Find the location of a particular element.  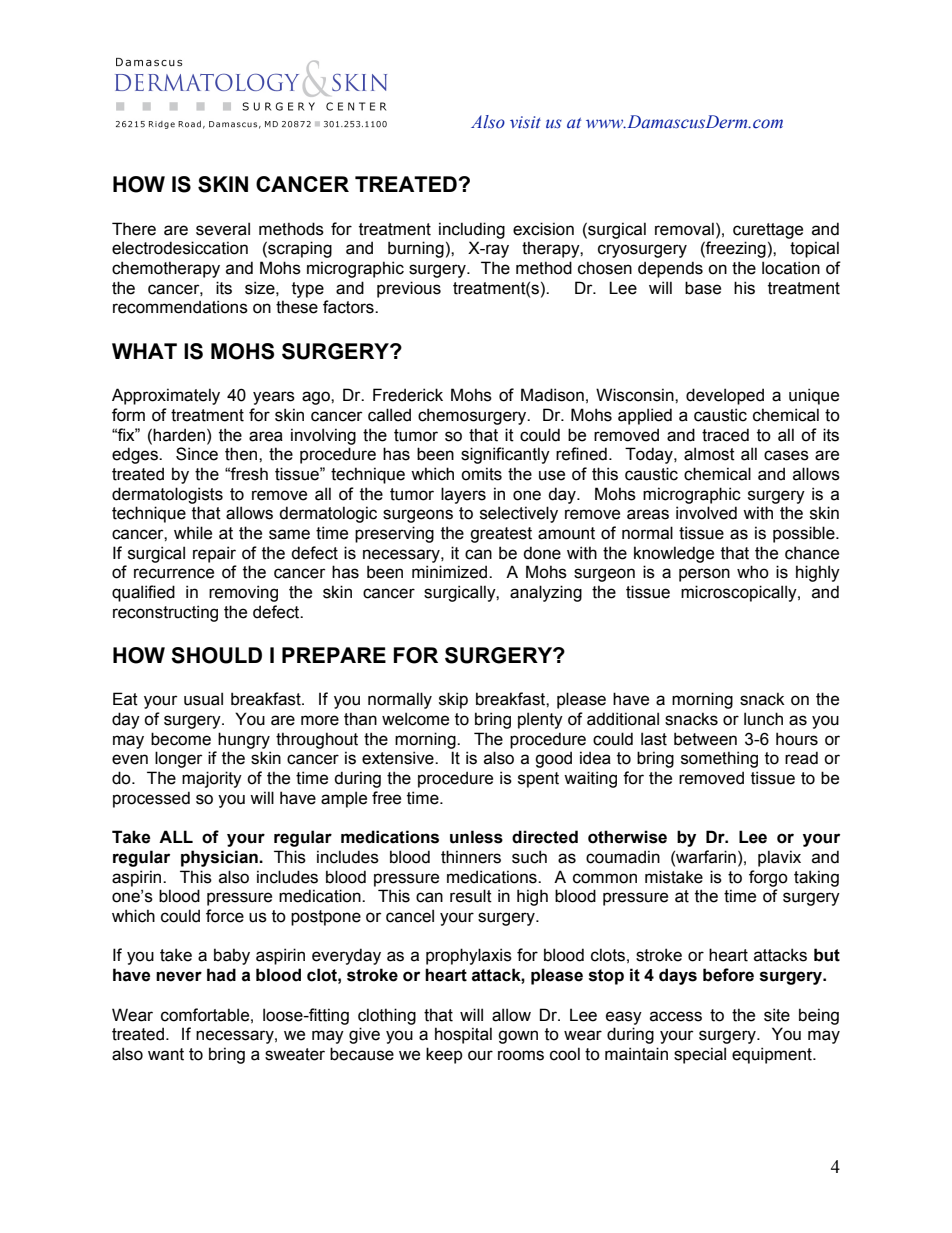

visit is located at coordinates (525, 122).
